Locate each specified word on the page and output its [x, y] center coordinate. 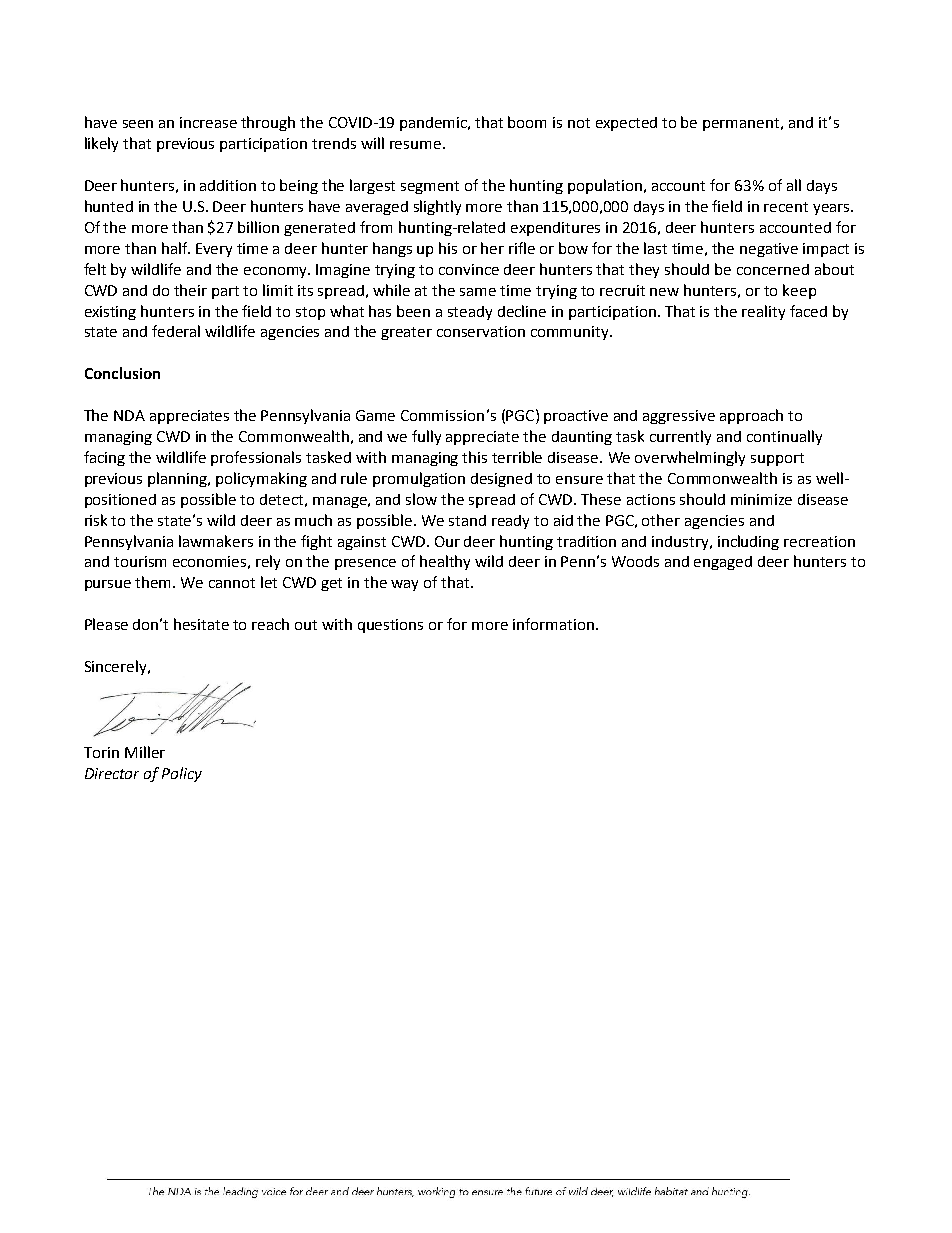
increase [208, 122]
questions [390, 626]
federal [176, 331]
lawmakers [216, 541]
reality [763, 312]
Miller [145, 752]
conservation [481, 331]
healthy [445, 562]
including [748, 542]
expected [626, 124]
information [555, 624]
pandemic [435, 124]
